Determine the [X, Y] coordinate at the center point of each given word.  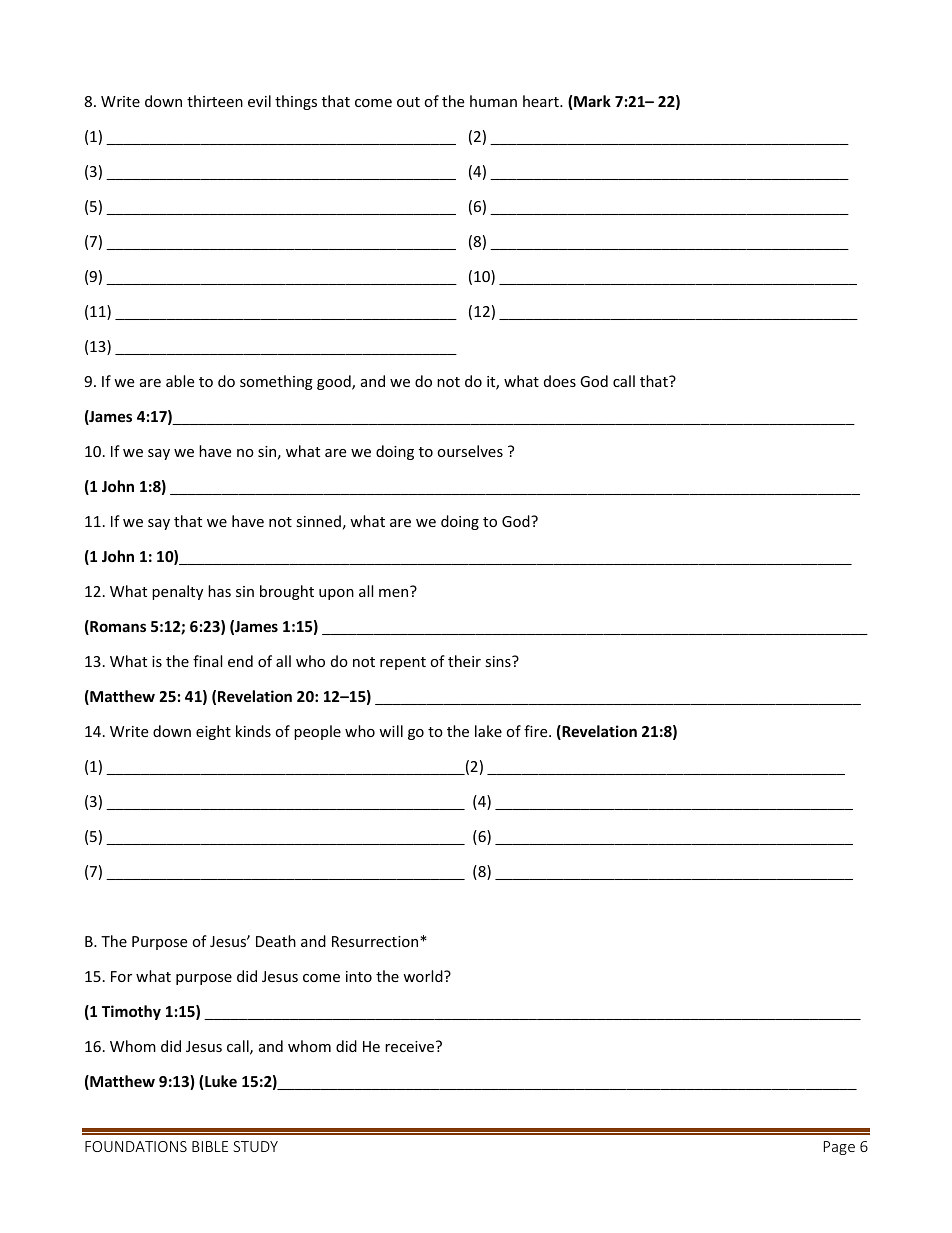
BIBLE [210, 1146]
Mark [592, 101]
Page [839, 1148]
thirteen [215, 101]
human [493, 101]
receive [411, 1046]
